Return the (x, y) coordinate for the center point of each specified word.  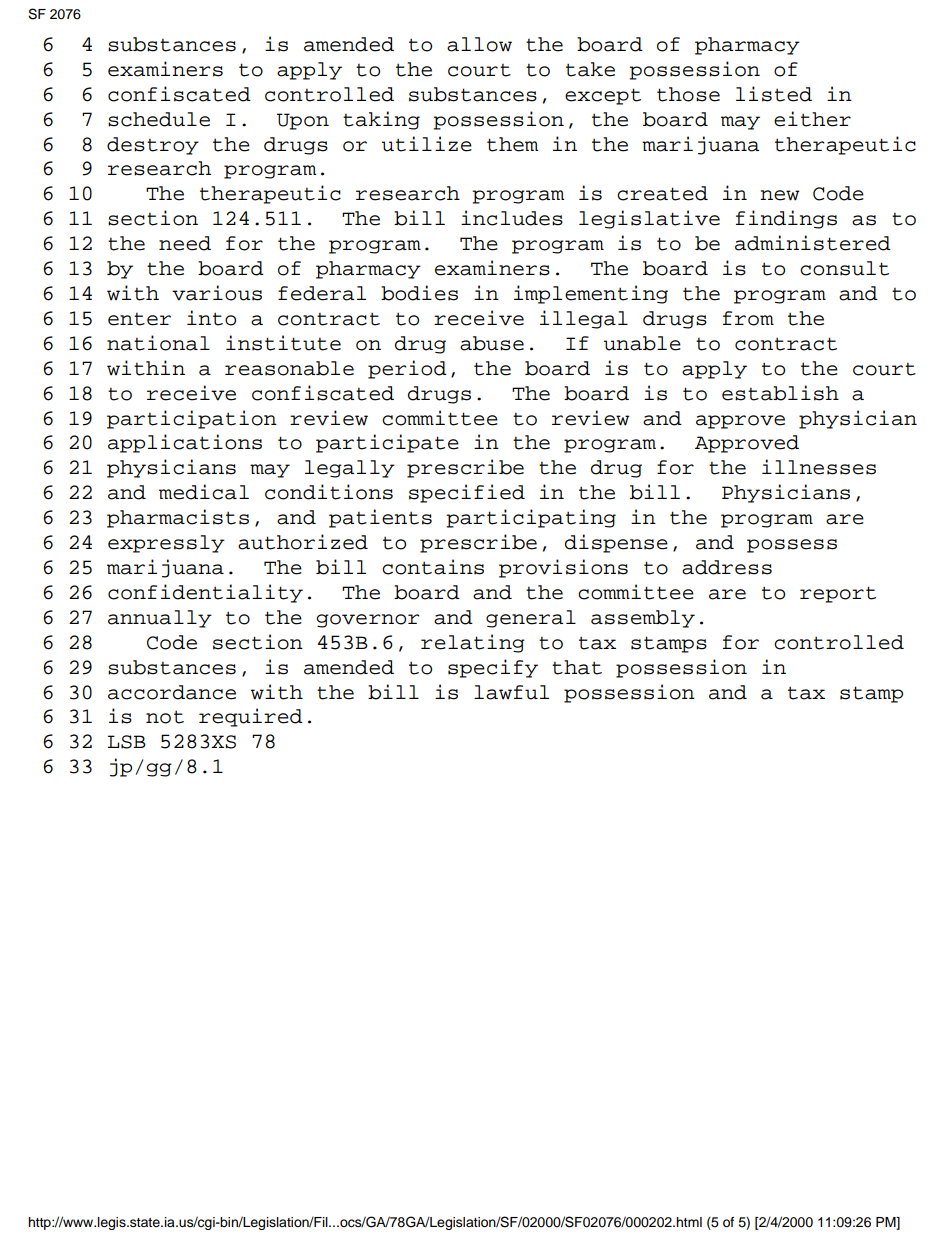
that (577, 667)
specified (467, 493)
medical (204, 492)
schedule (159, 119)
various (217, 293)
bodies (419, 293)
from (748, 318)
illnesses (819, 467)
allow (479, 44)
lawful (511, 692)
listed (774, 94)
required (251, 717)
